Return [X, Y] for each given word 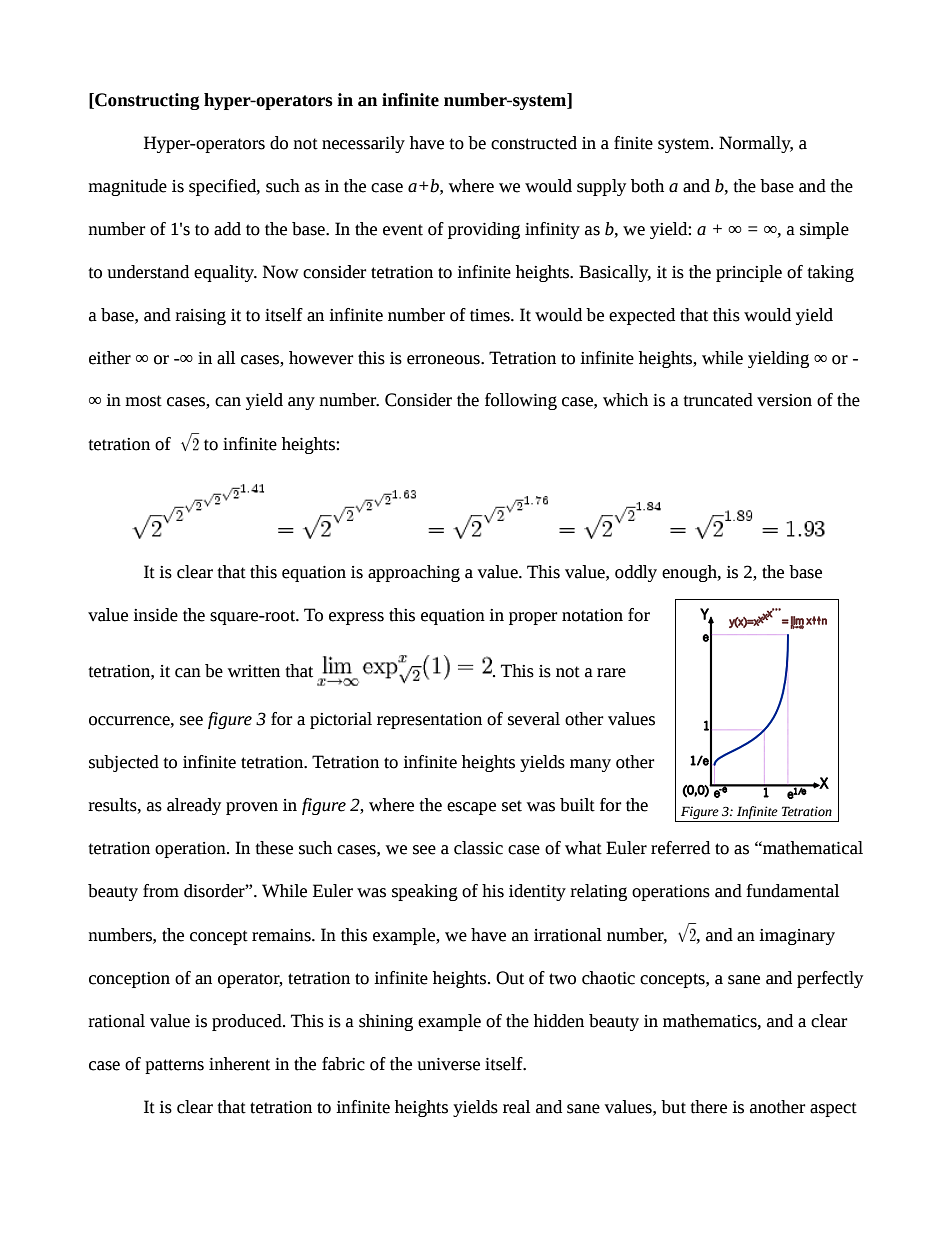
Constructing [146, 101]
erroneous [444, 360]
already [194, 806]
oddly [636, 573]
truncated [718, 400]
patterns [174, 1066]
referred [680, 848]
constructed [534, 143]
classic [478, 848]
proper [533, 618]
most [143, 401]
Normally [756, 144]
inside [155, 615]
